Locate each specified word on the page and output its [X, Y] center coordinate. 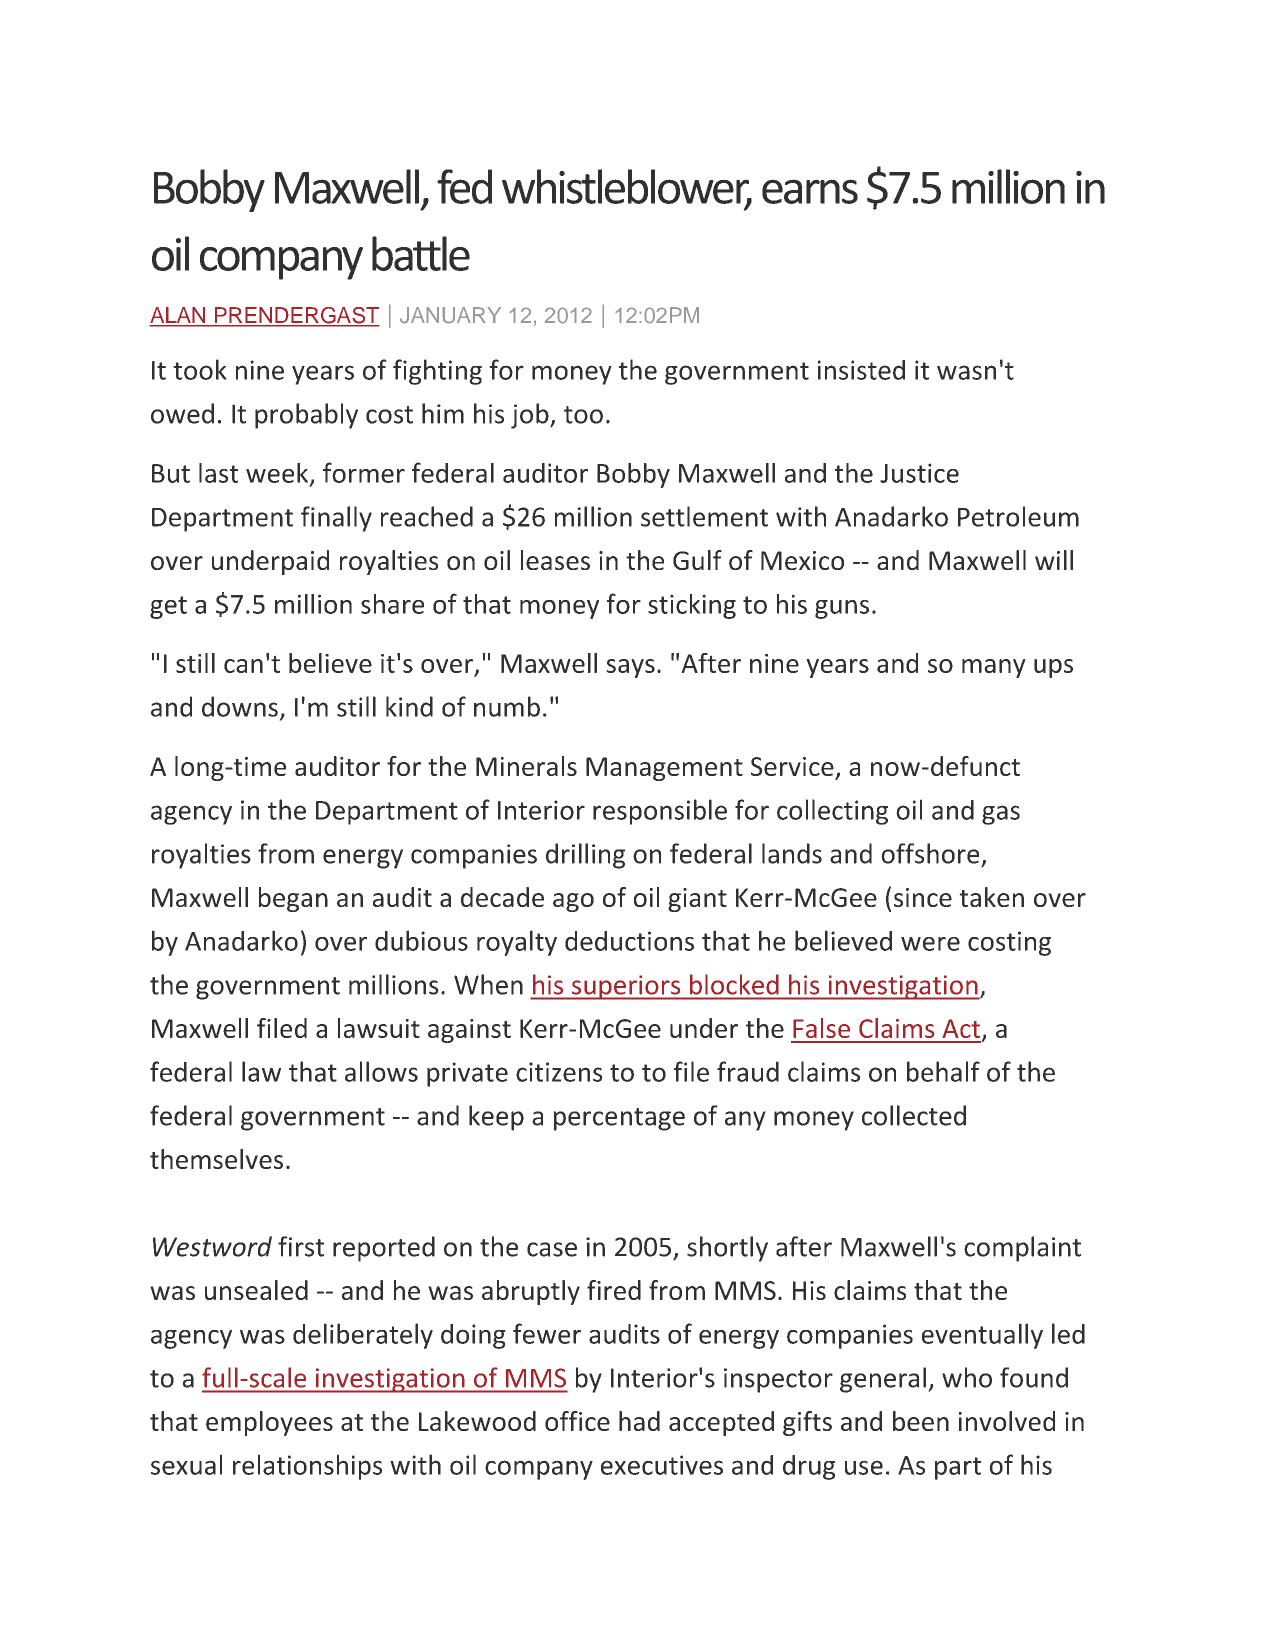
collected [914, 1115]
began [293, 899]
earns [810, 191]
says [630, 668]
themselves [216, 1159]
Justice [919, 473]
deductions [629, 941]
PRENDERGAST [296, 316]
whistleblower [627, 187]
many [994, 668]
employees [269, 1423]
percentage [619, 1119]
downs [240, 706]
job [531, 416]
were [930, 944]
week [278, 474]
